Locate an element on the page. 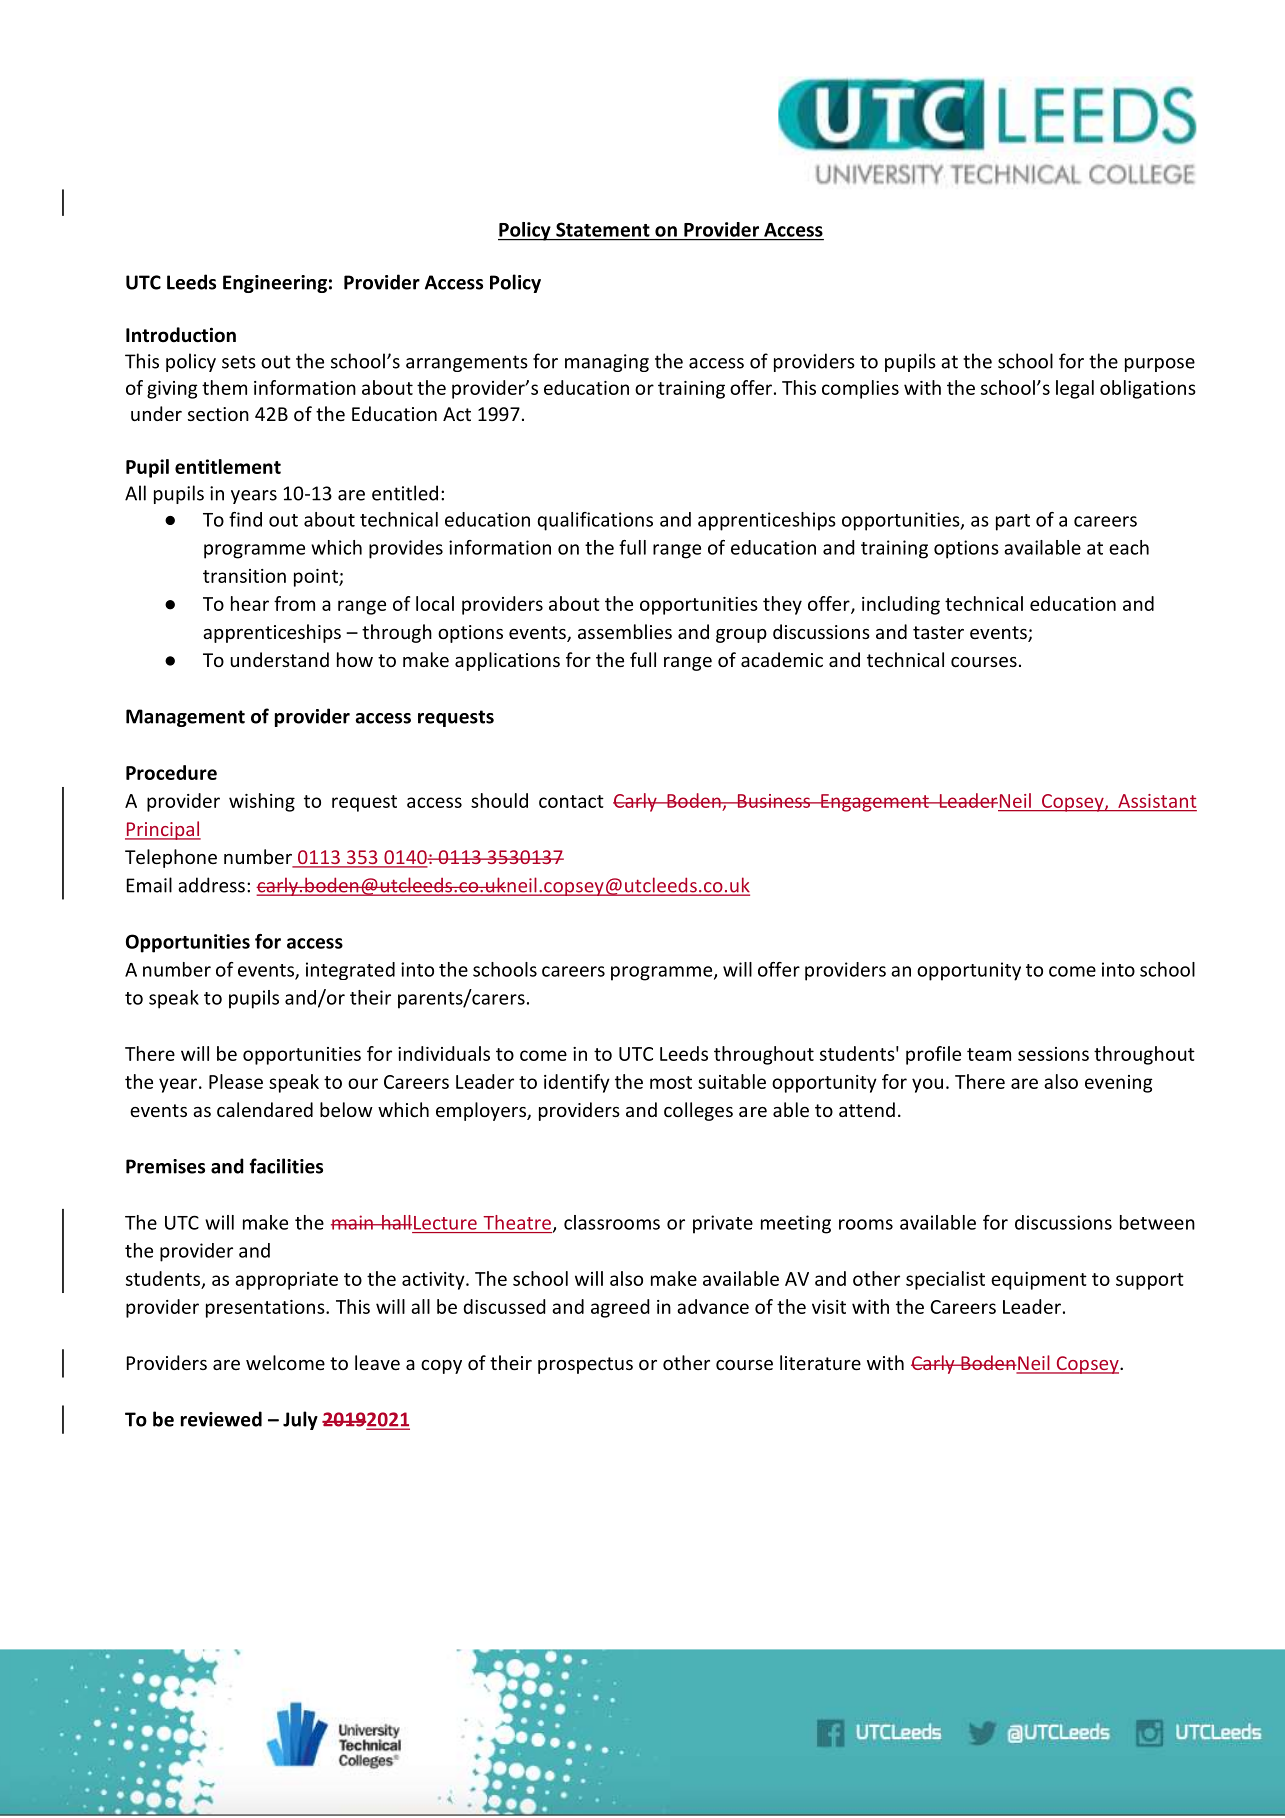 Image resolution: width=1285 pixels, height=1818 pixels. July is located at coordinates (300, 1420).
